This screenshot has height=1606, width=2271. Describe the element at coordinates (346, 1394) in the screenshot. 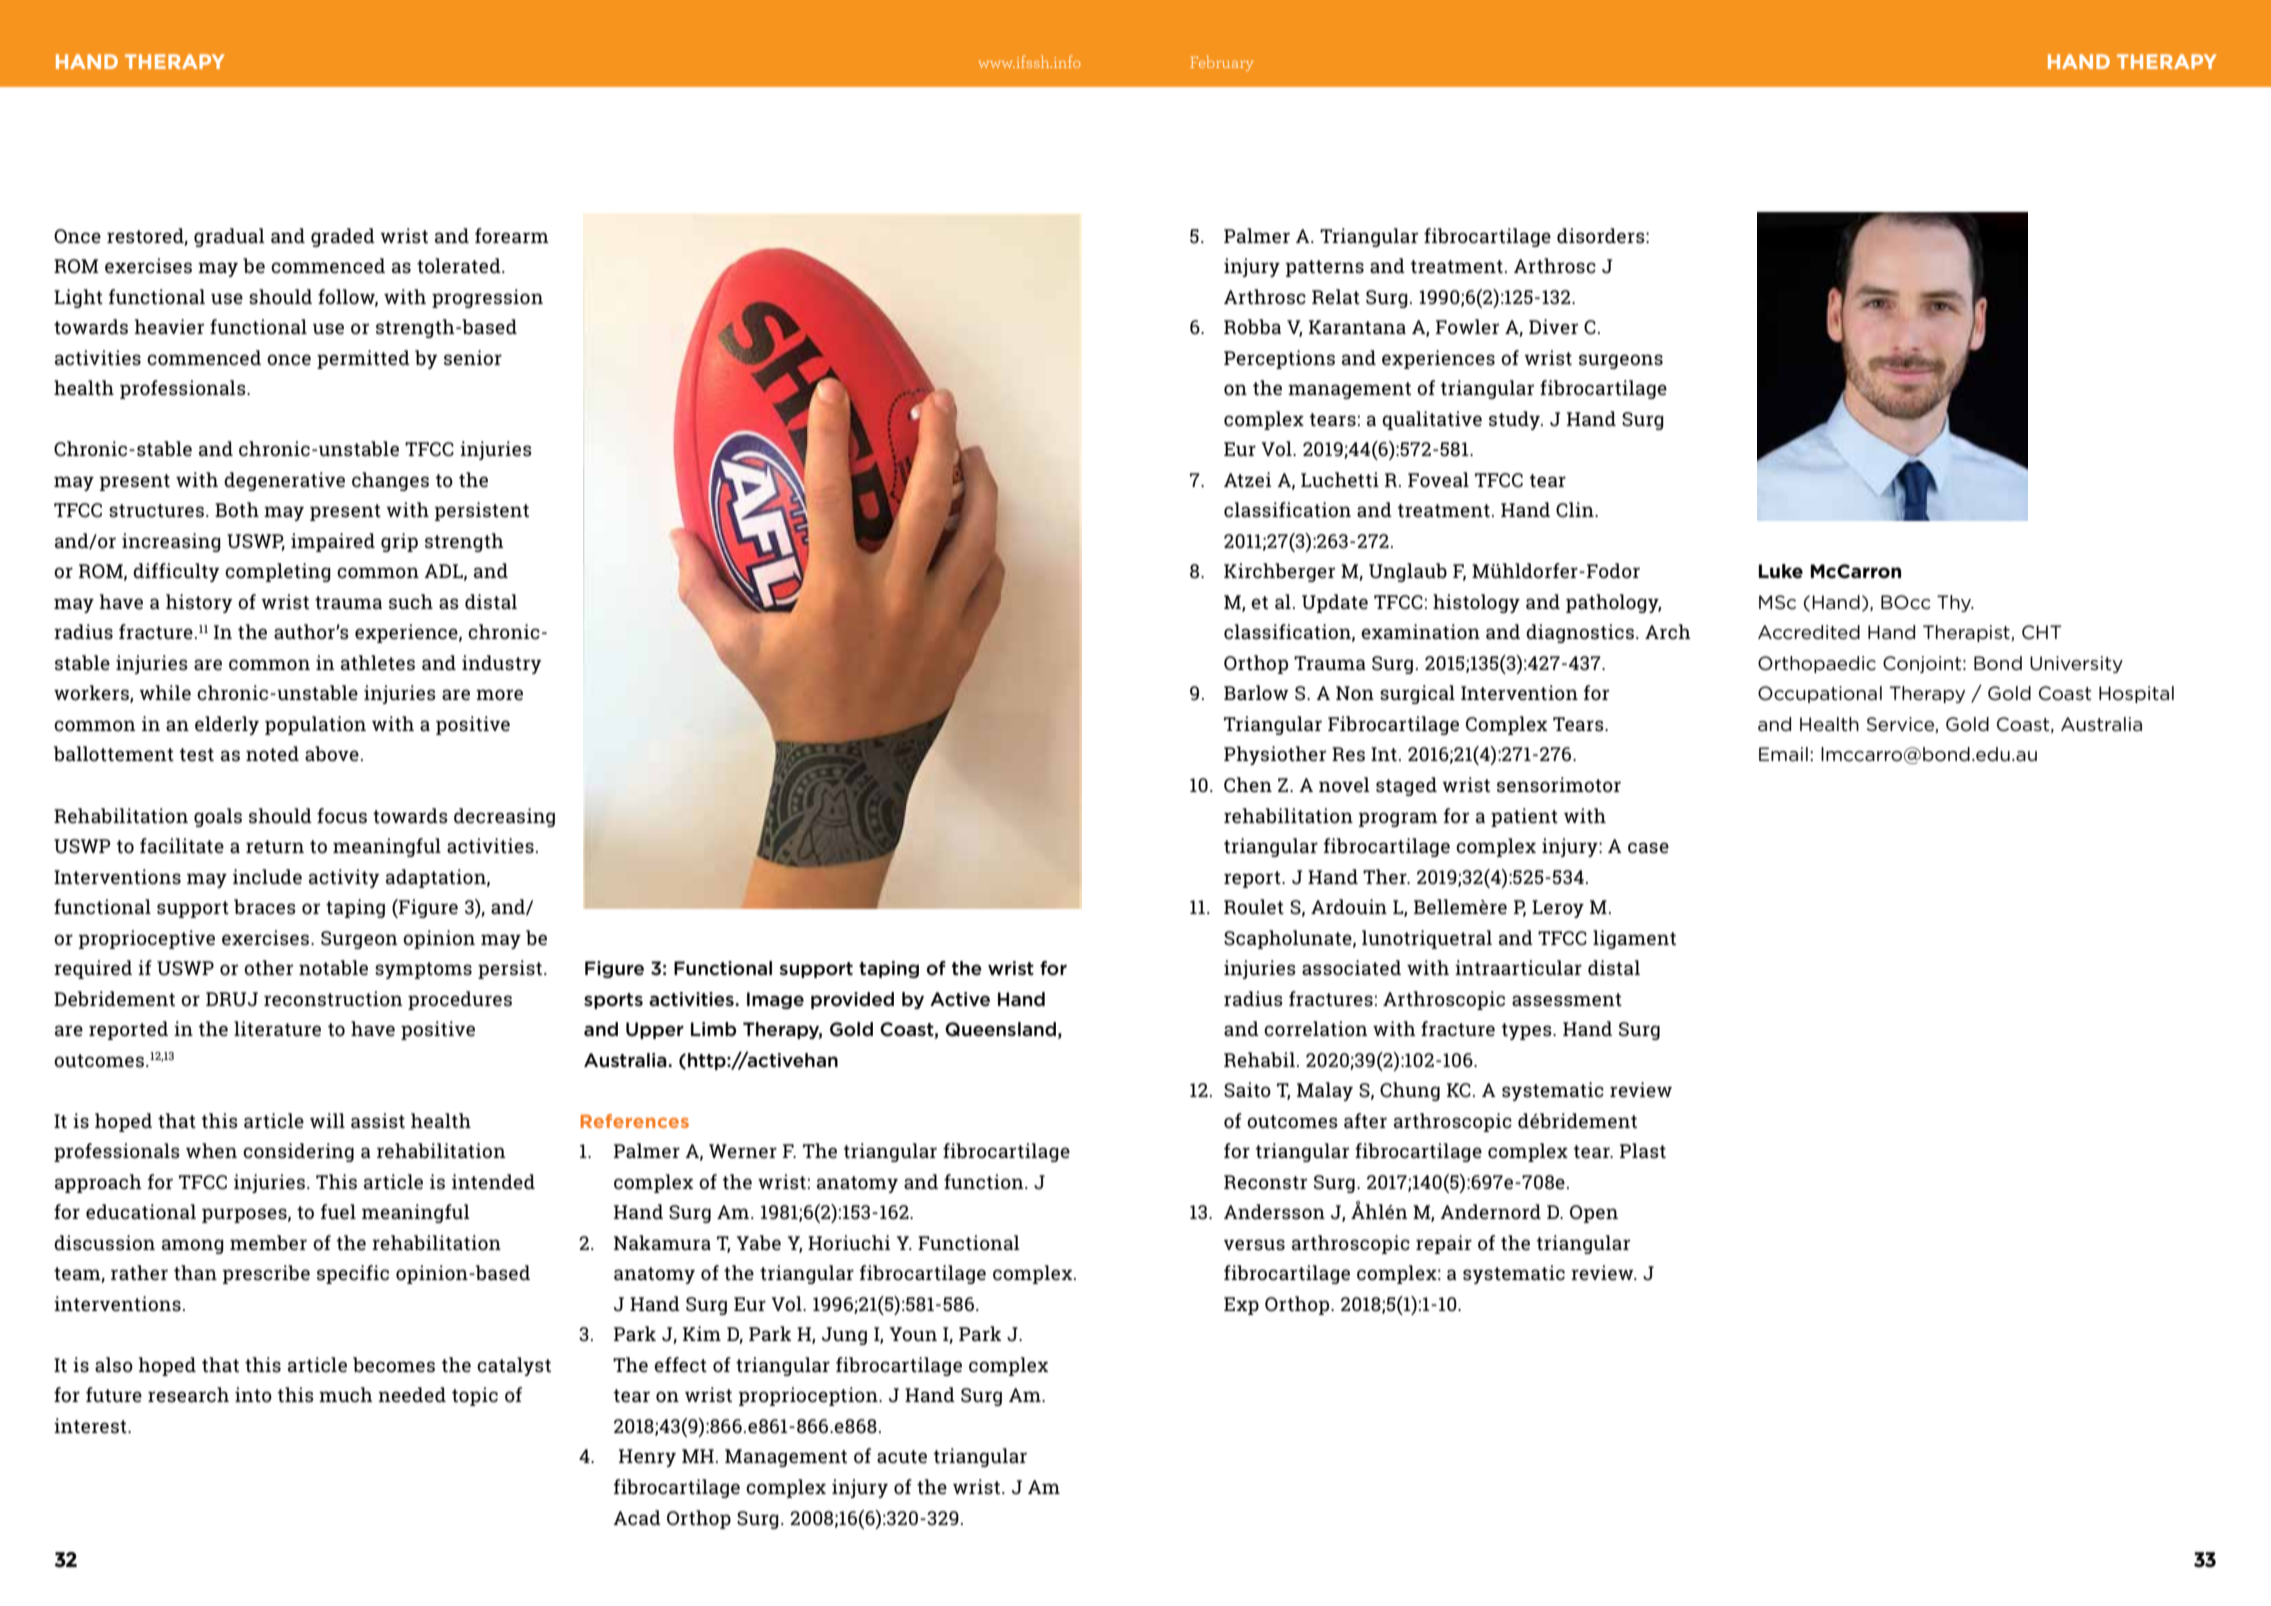

I see `much` at that location.
